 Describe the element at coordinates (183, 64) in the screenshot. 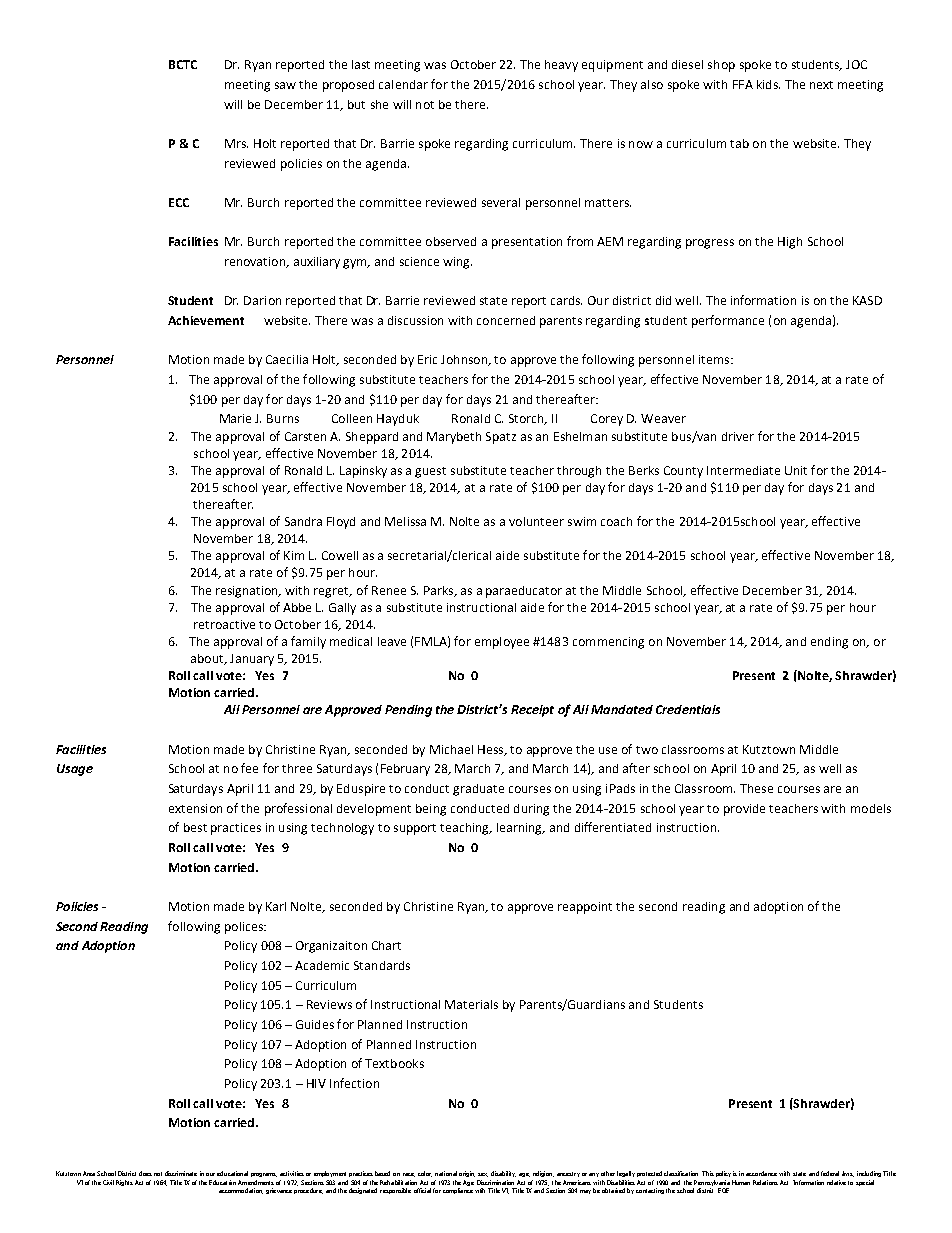

I see `BCTC` at that location.
